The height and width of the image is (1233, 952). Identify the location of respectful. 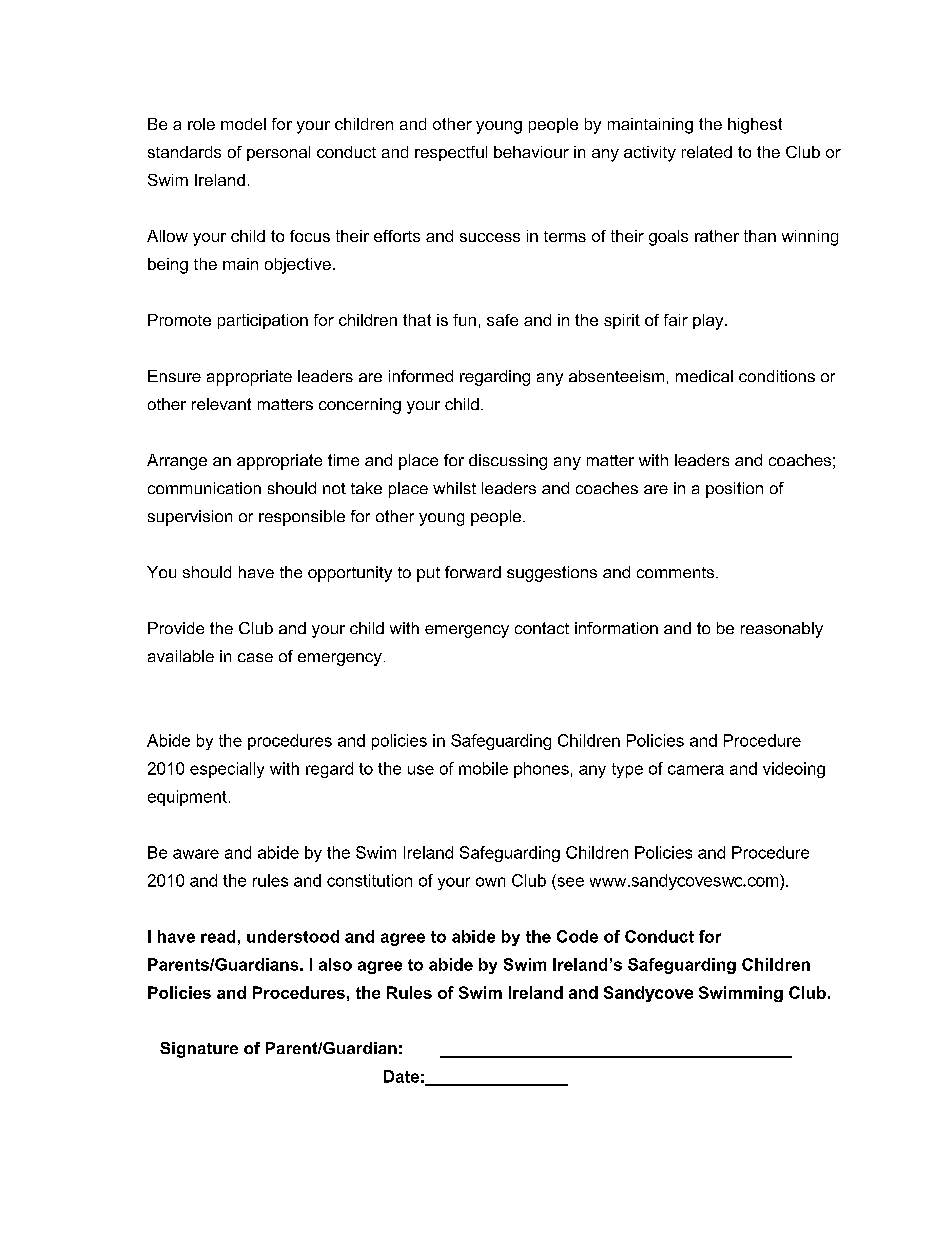
(451, 153).
